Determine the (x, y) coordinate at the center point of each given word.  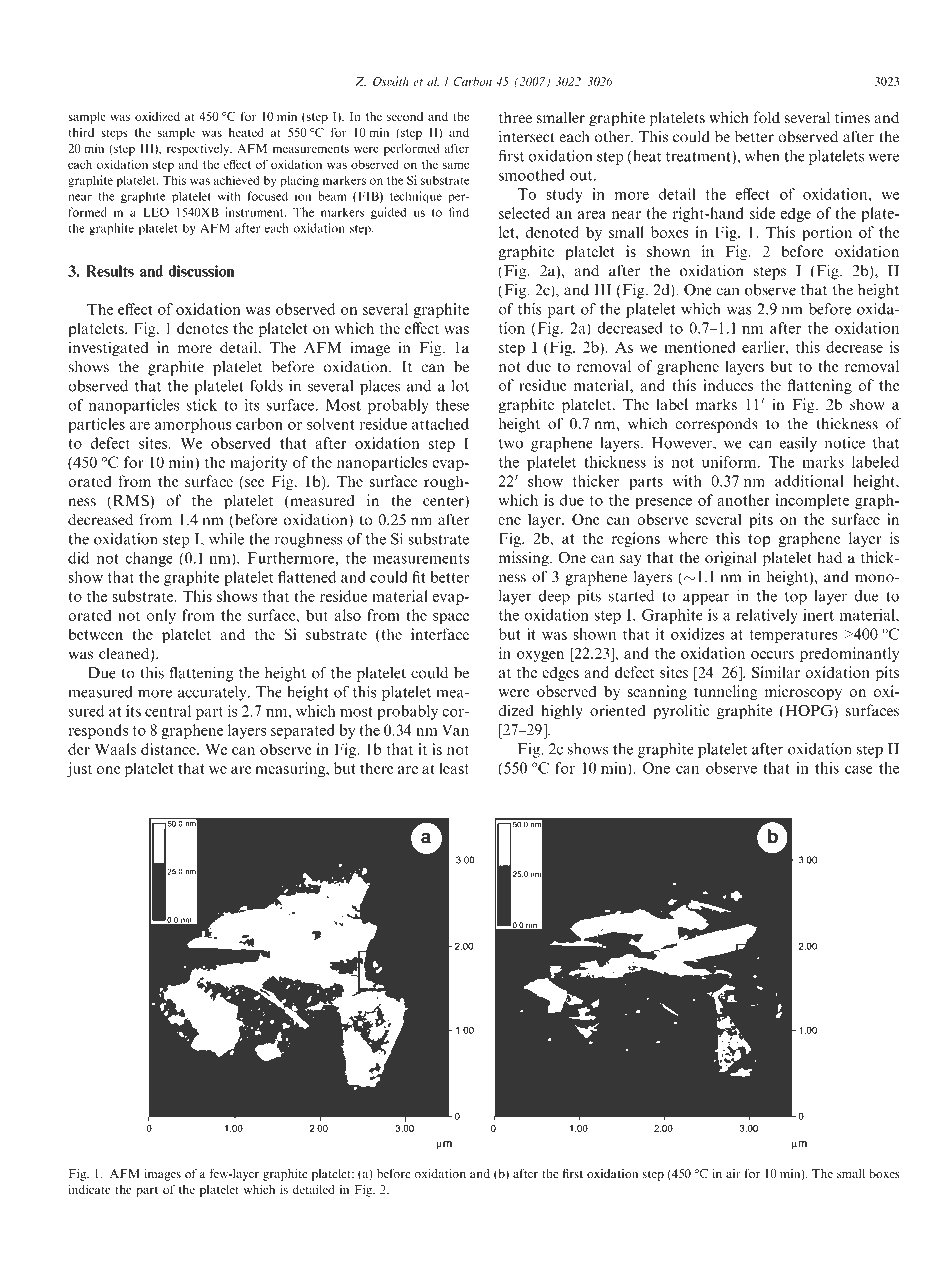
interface (440, 634)
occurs (772, 655)
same (456, 165)
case (859, 770)
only (161, 616)
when (762, 156)
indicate (89, 1189)
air (733, 1173)
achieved (236, 180)
